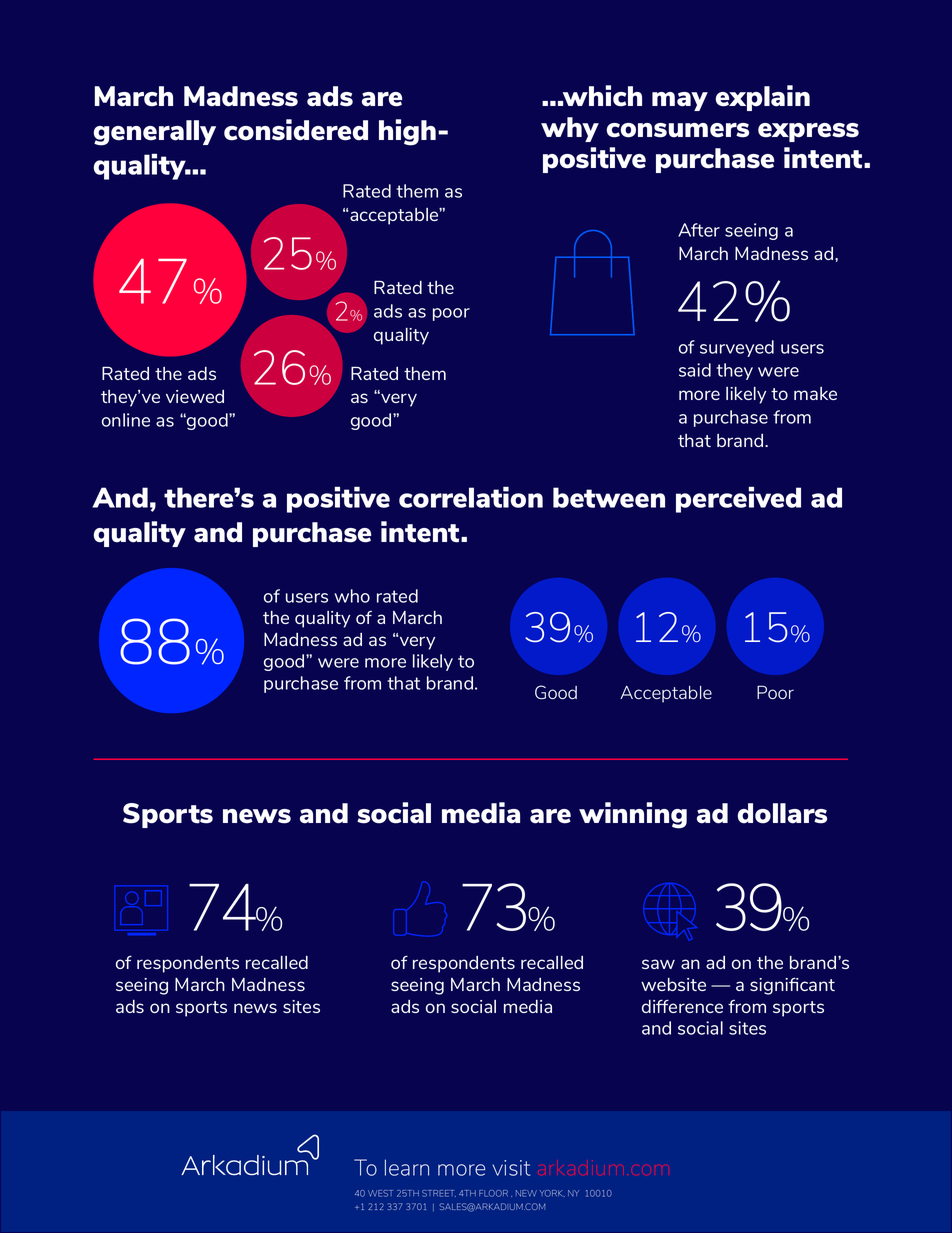  What do you see at coordinates (673, 984) in the screenshot?
I see `website` at bounding box center [673, 984].
